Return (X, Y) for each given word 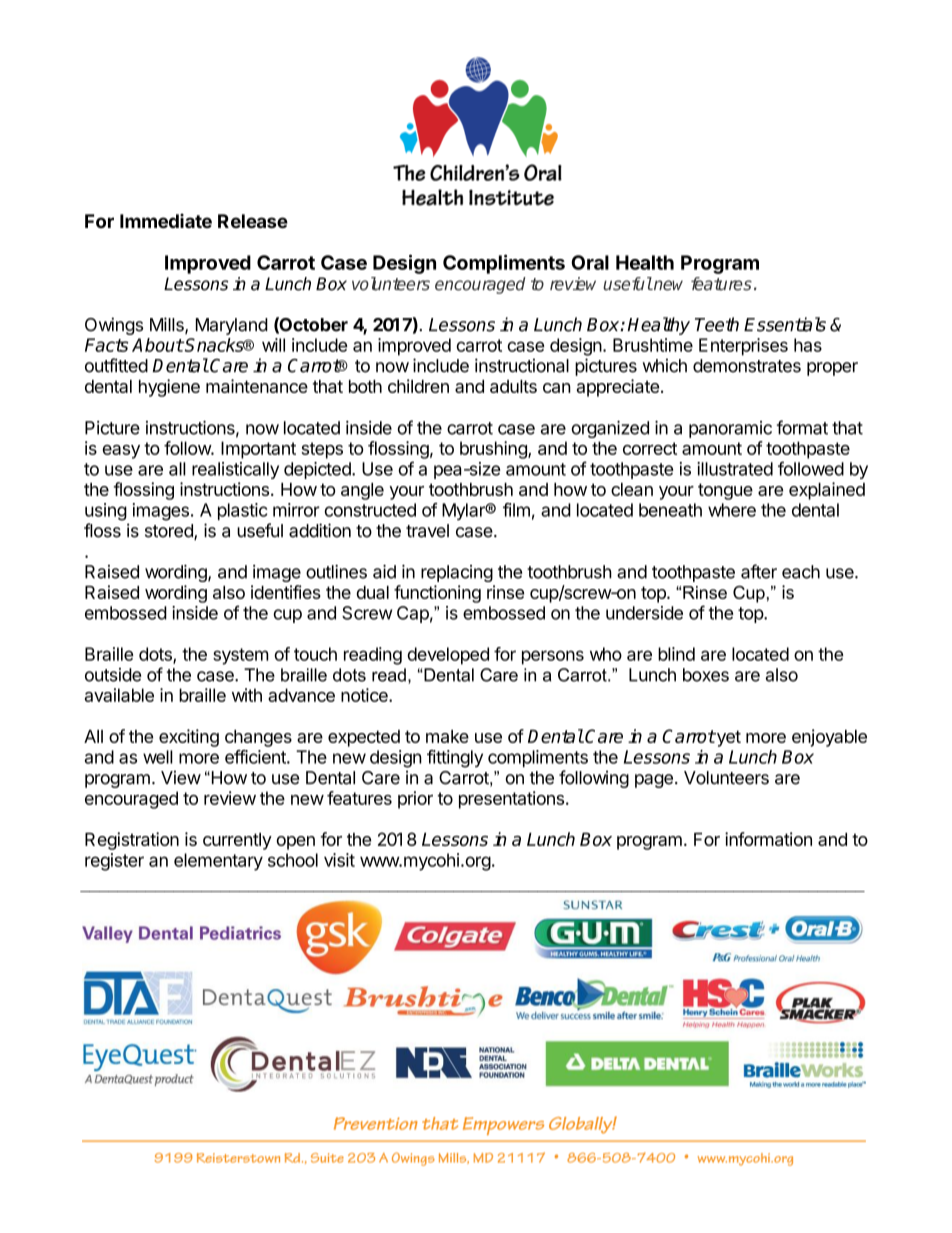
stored (170, 532)
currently (237, 841)
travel (427, 531)
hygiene (169, 388)
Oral (590, 262)
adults (513, 386)
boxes (706, 675)
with (247, 695)
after (759, 571)
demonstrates (747, 366)
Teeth (717, 324)
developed (448, 656)
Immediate (166, 220)
